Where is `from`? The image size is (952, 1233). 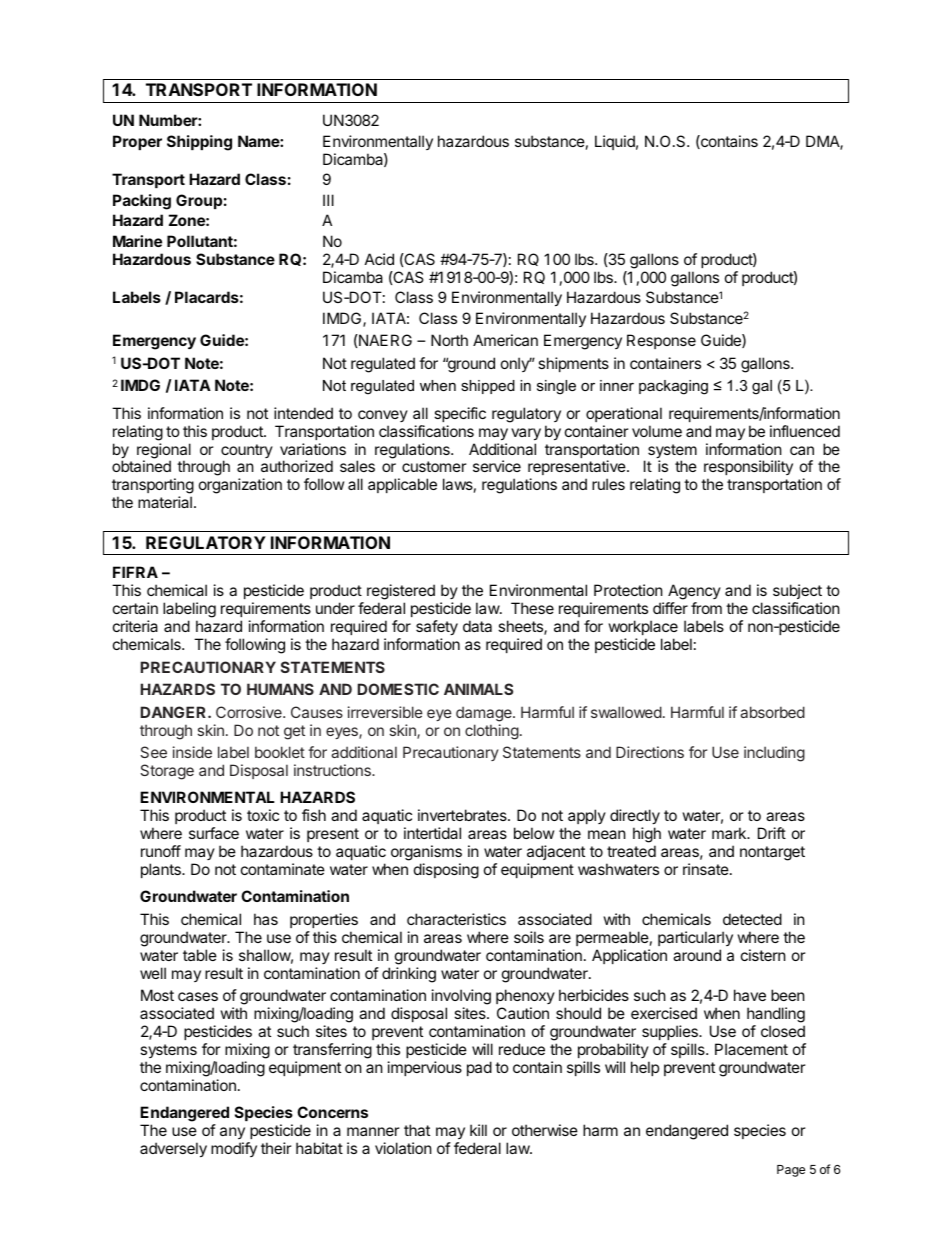
from is located at coordinates (706, 608).
